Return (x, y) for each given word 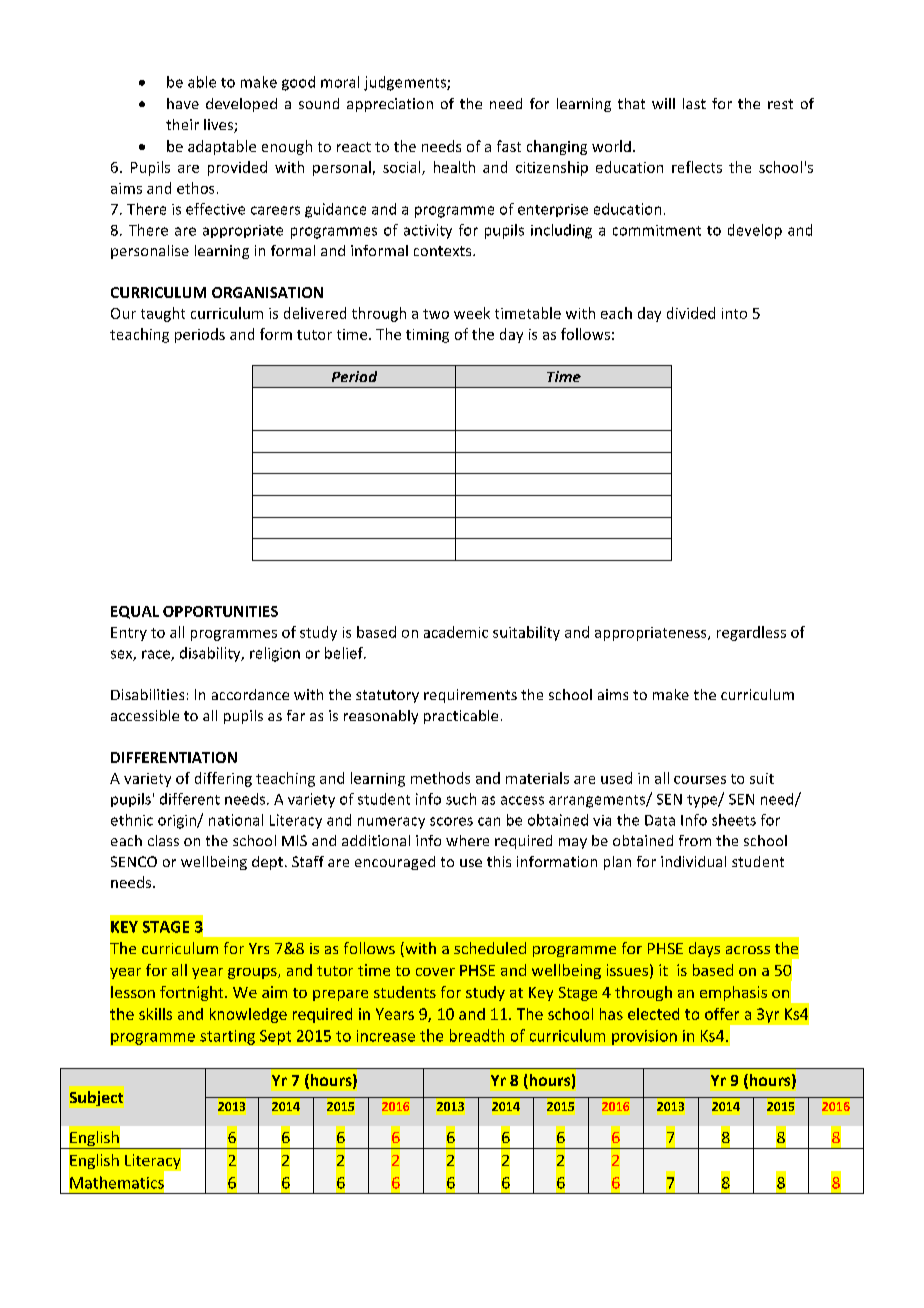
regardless (751, 633)
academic (456, 632)
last (694, 103)
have (183, 103)
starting (227, 1037)
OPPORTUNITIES (220, 611)
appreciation (390, 105)
